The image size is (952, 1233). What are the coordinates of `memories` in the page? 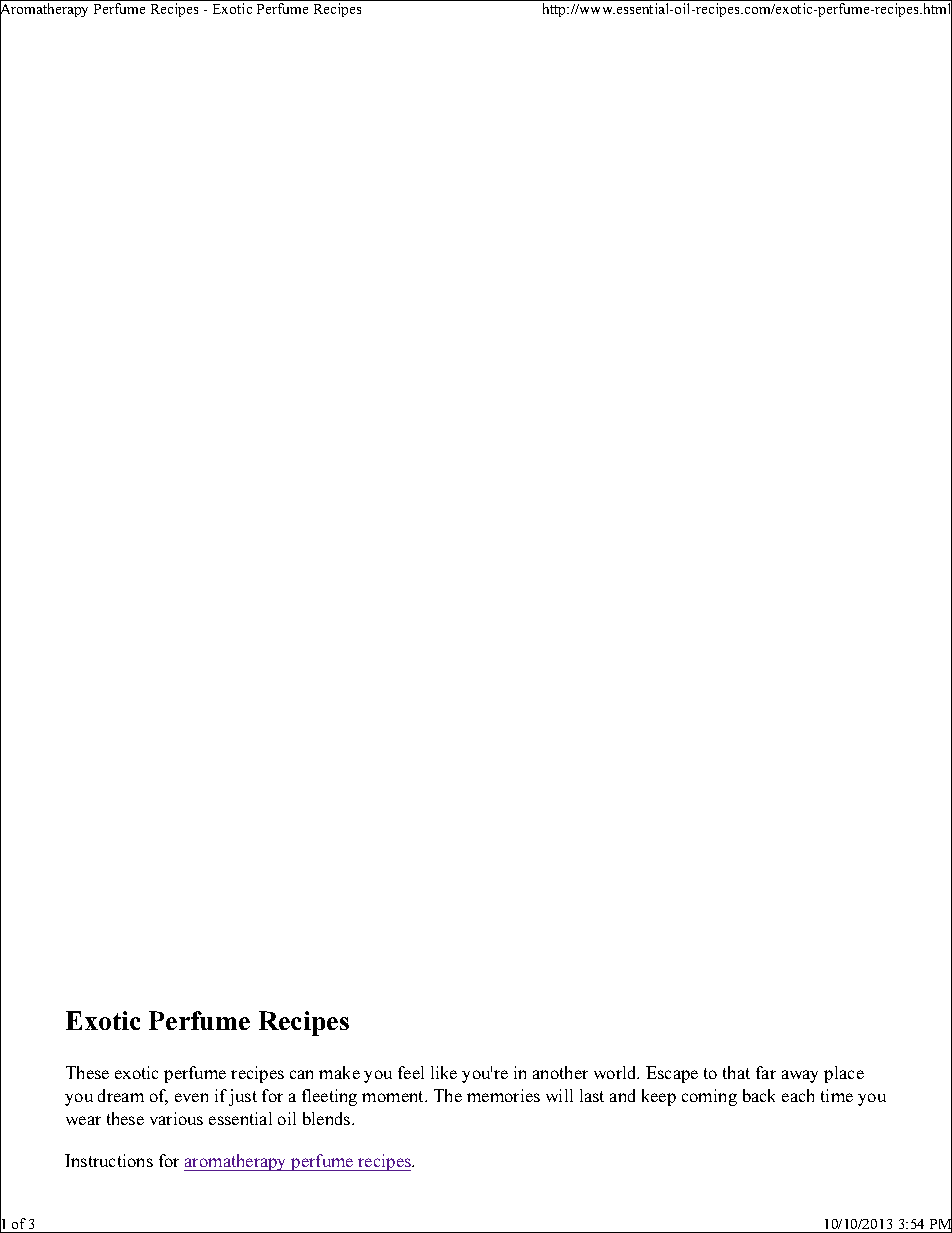 It's located at (503, 1095).
